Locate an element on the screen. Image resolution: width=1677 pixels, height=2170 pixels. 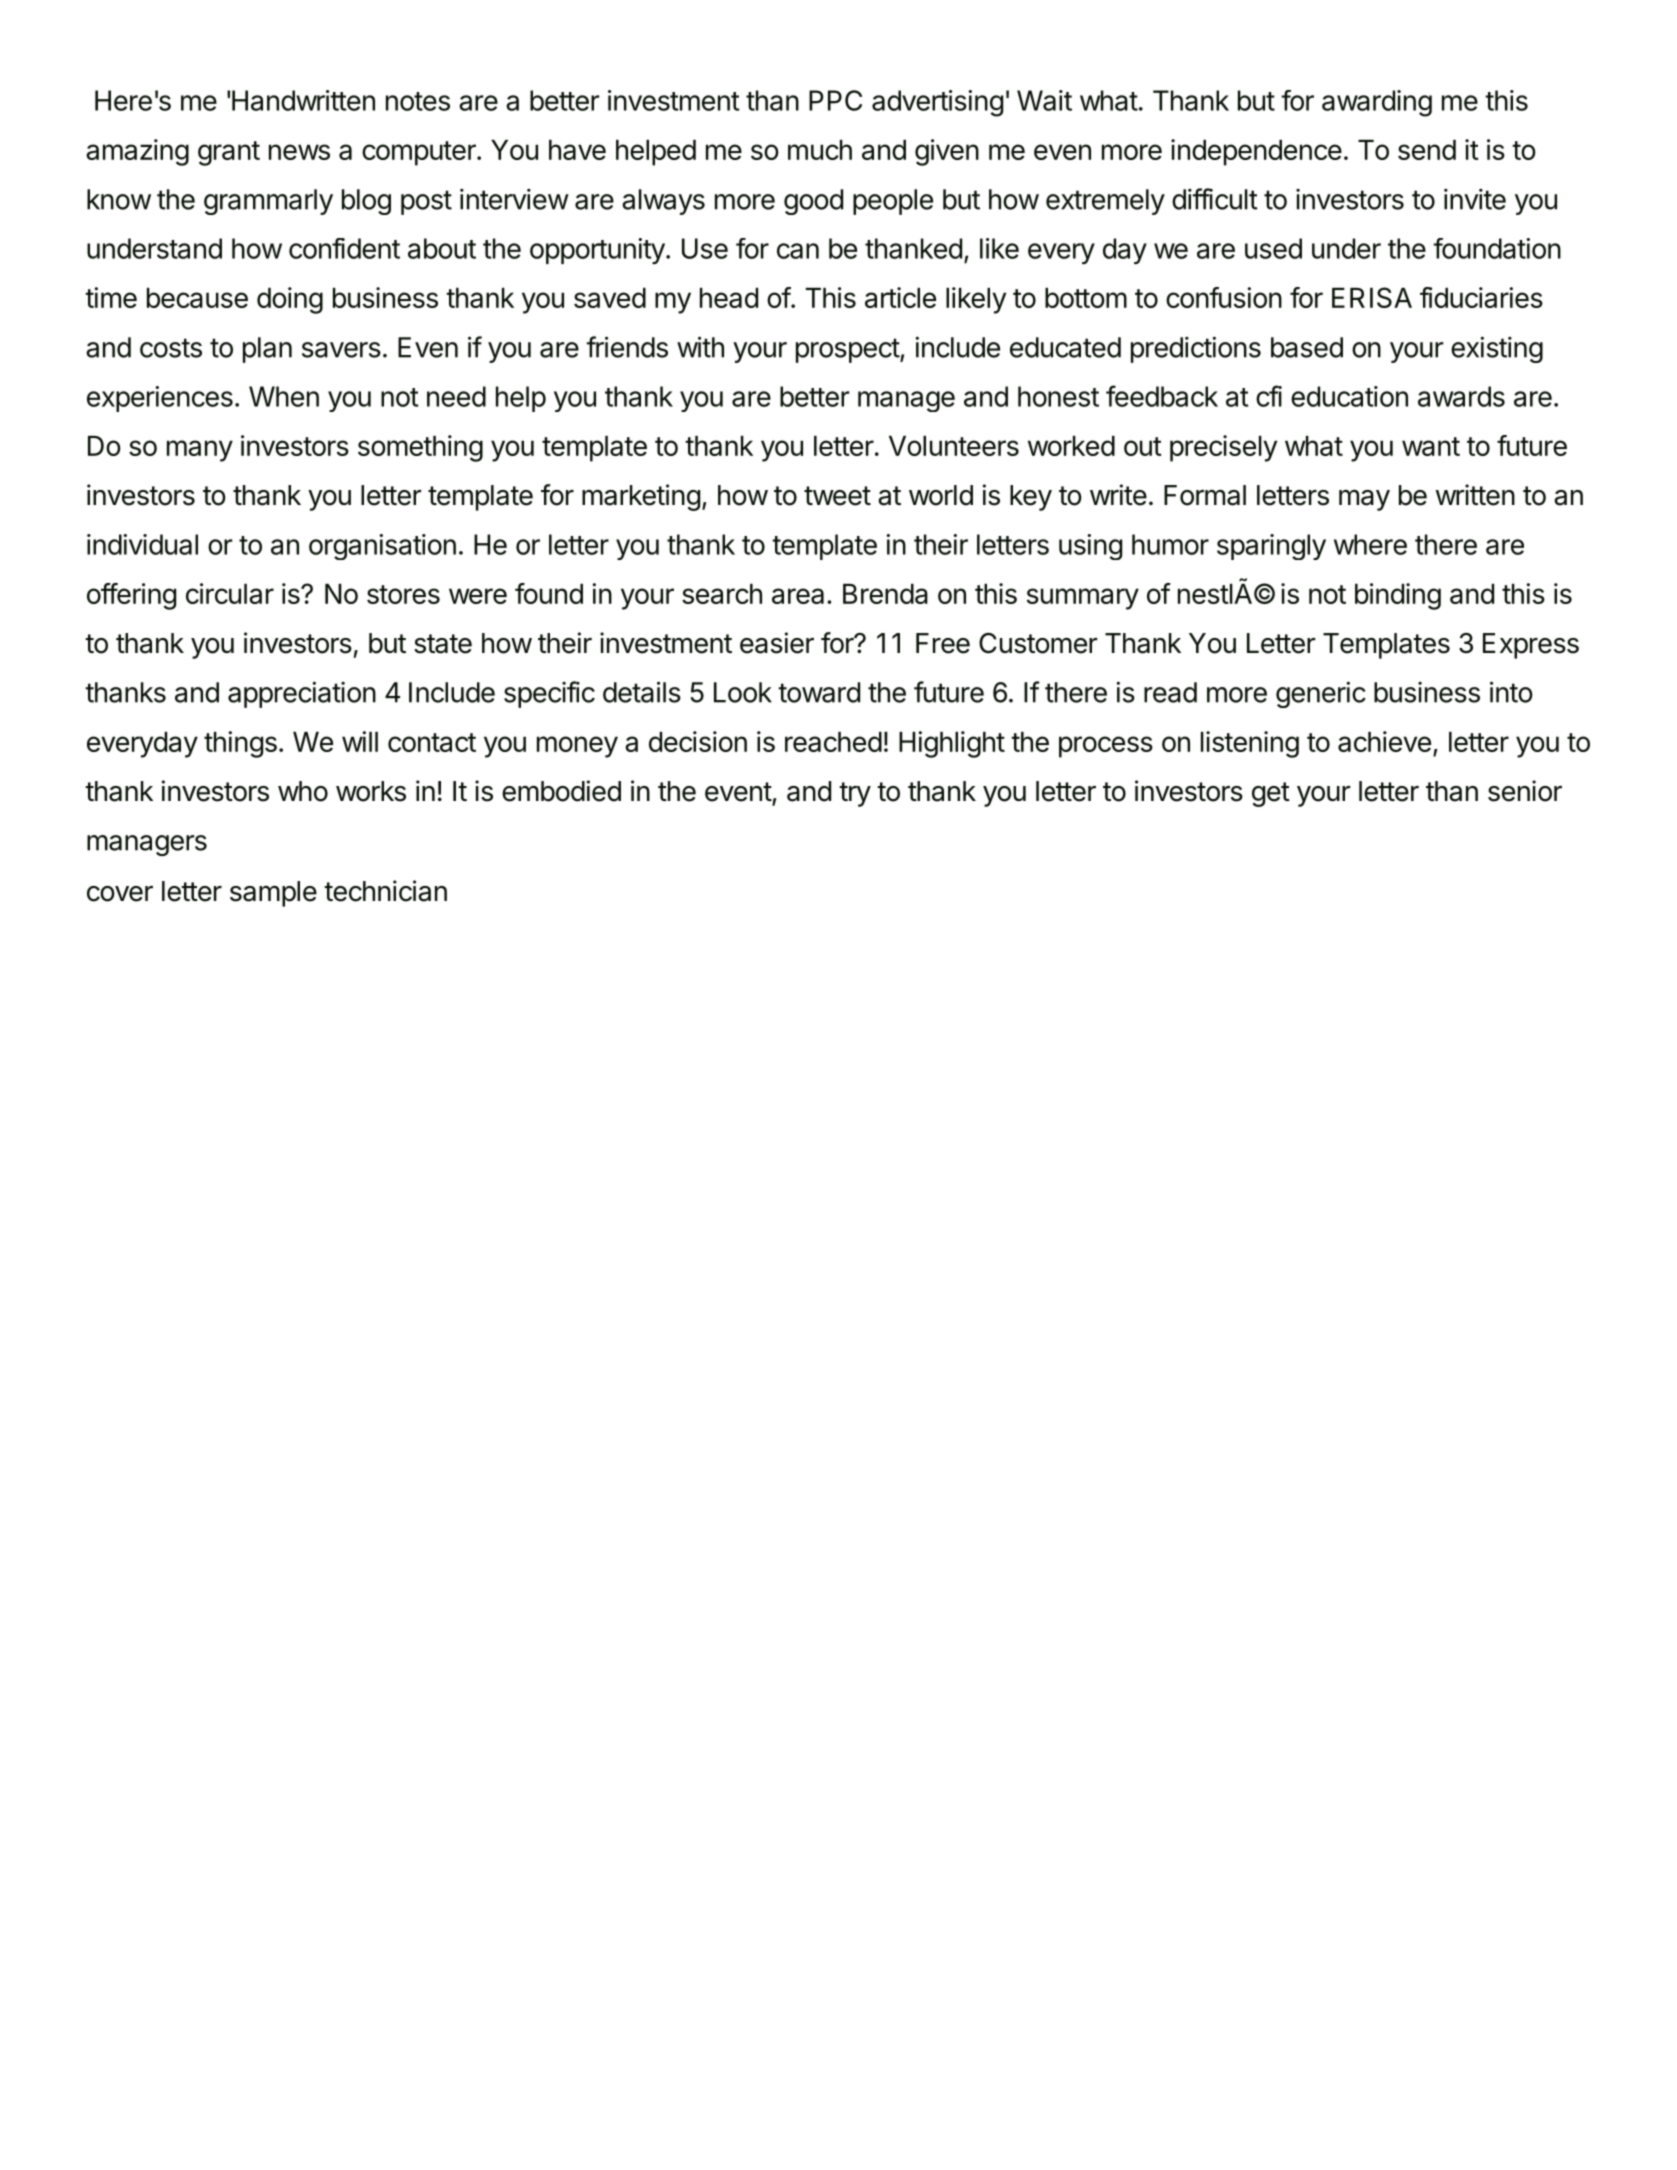
many is located at coordinates (200, 451).
